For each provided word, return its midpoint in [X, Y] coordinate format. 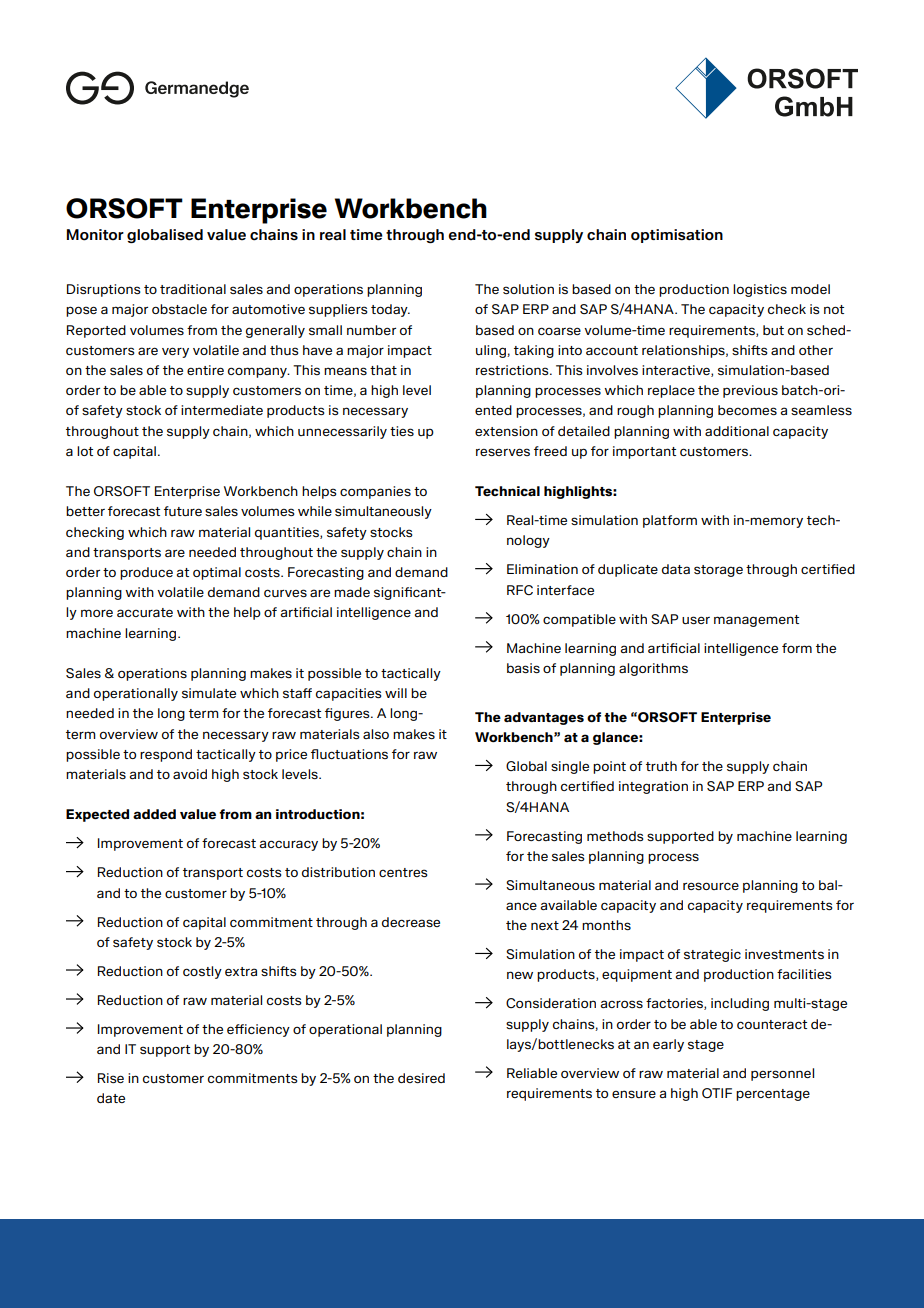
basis [523, 668]
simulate [209, 693]
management [756, 621]
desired [421, 1078]
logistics [760, 290]
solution [528, 289]
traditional [193, 289]
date [111, 1098]
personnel [782, 1074]
